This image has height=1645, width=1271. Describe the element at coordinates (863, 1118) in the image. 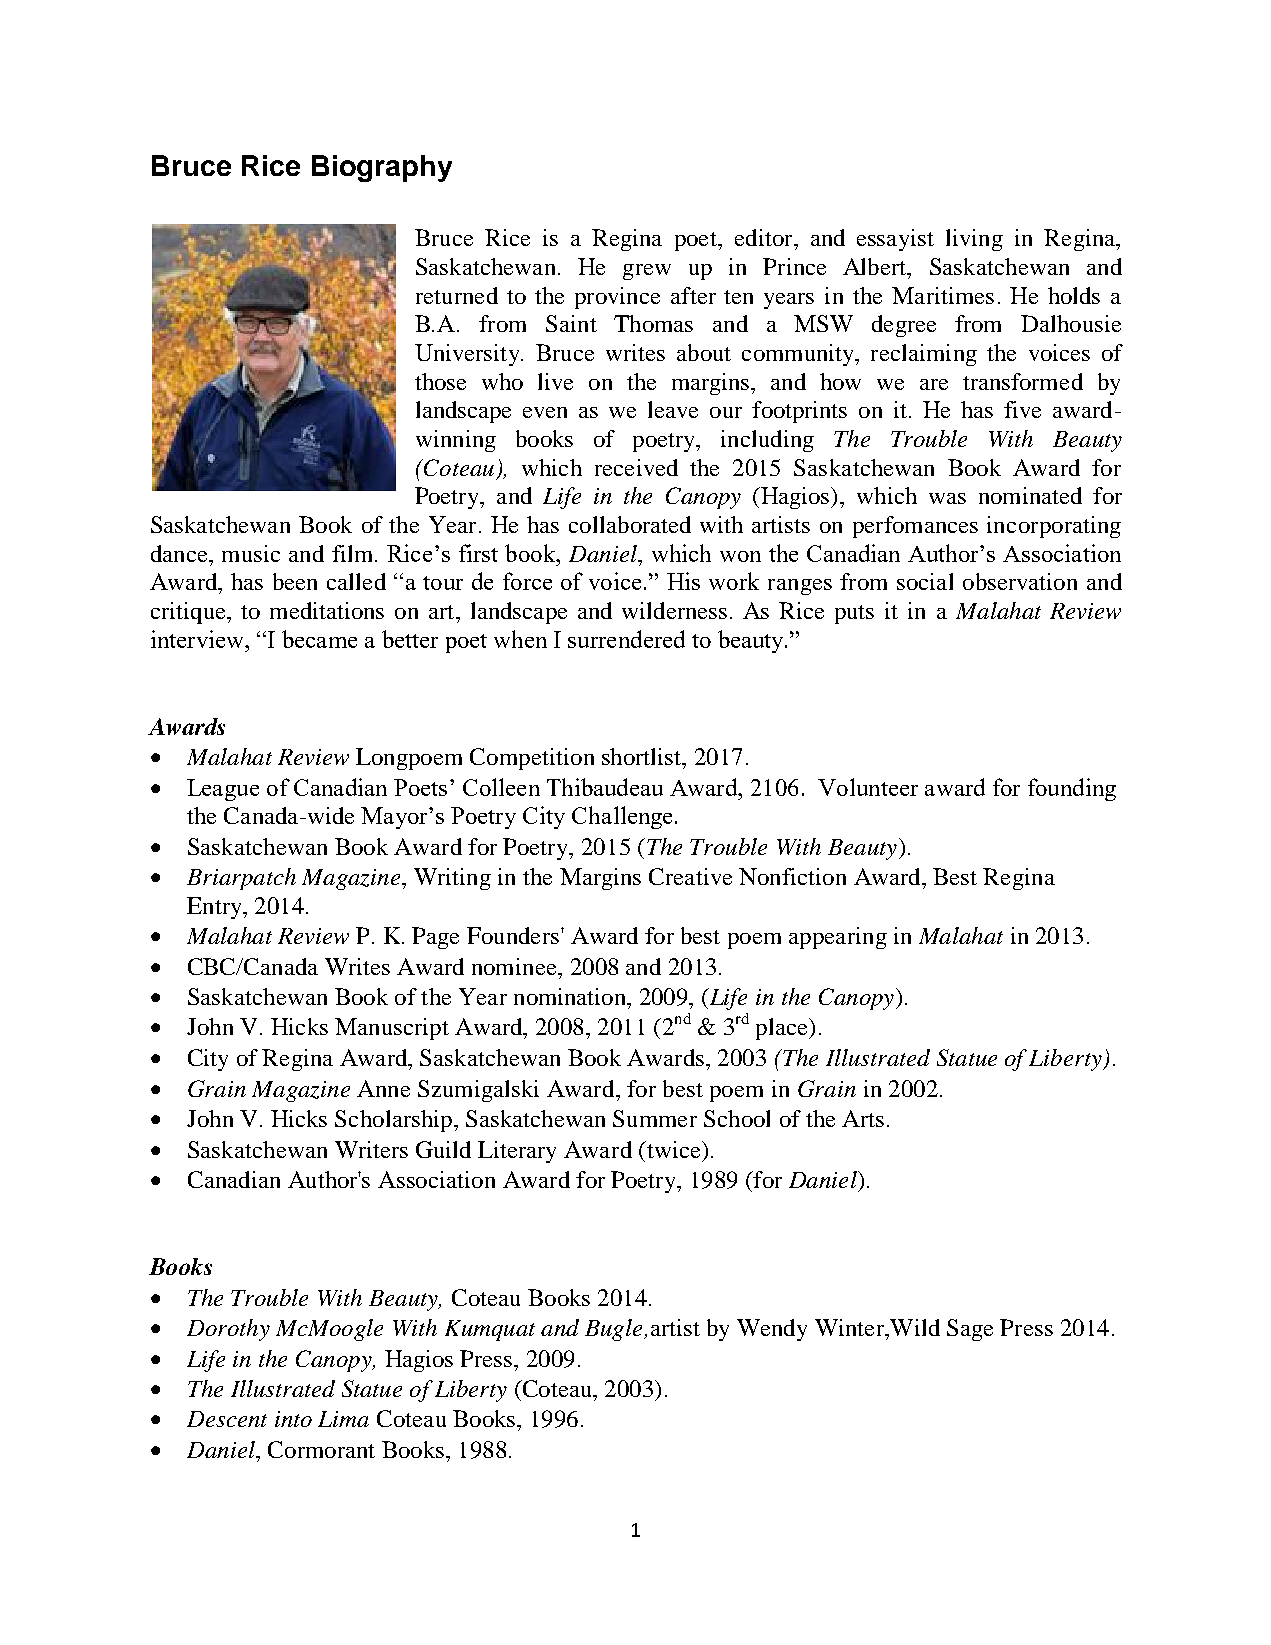

I see `Arts` at that location.
